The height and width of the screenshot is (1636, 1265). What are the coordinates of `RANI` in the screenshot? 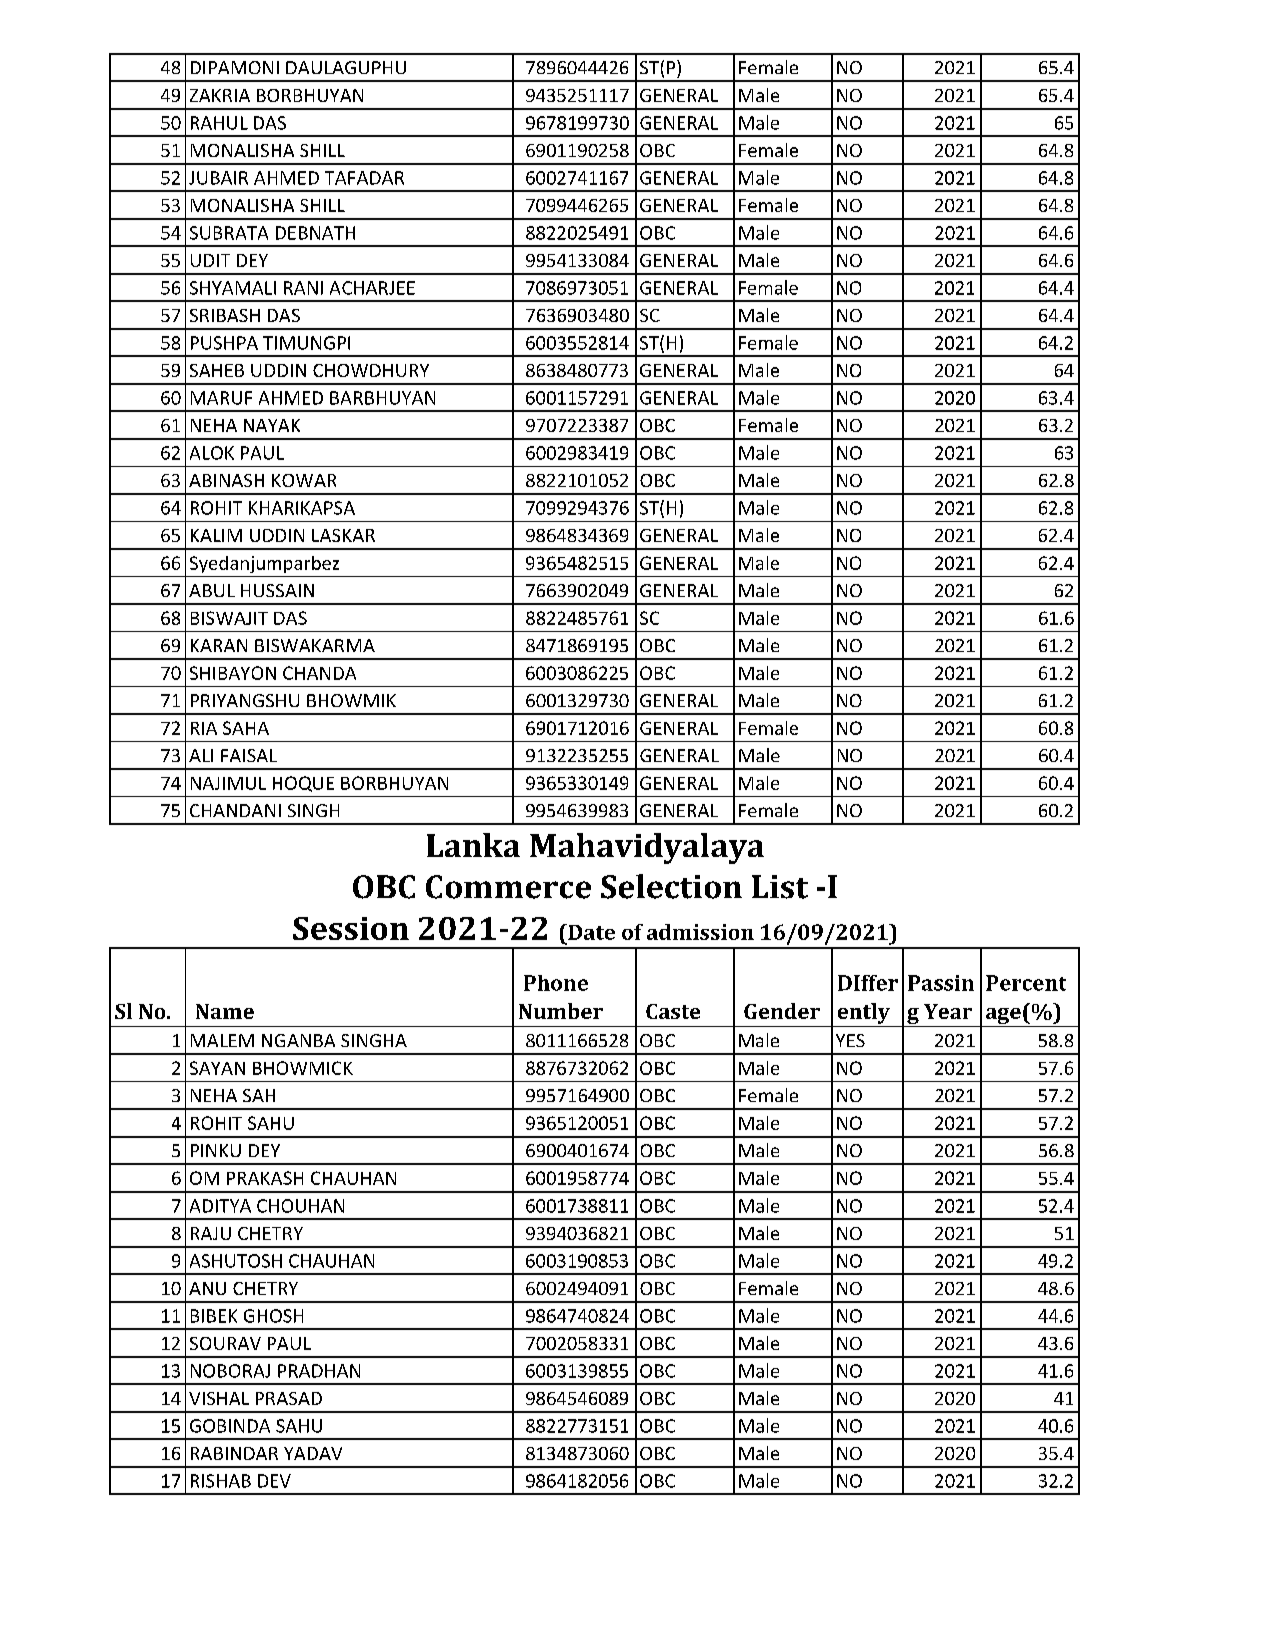 It's located at (303, 288).
